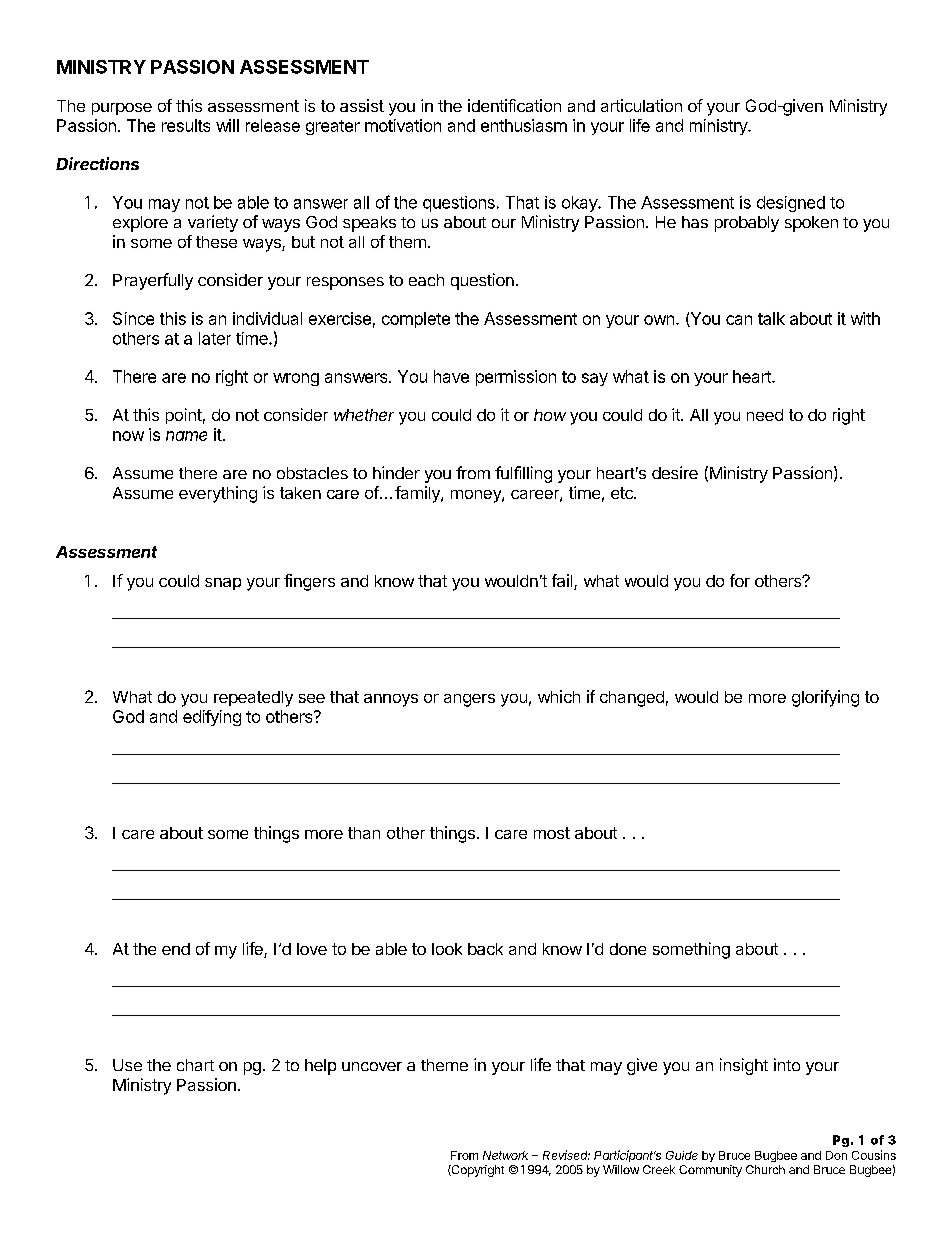  Describe the element at coordinates (765, 1169) in the page. I see `Church` at that location.
